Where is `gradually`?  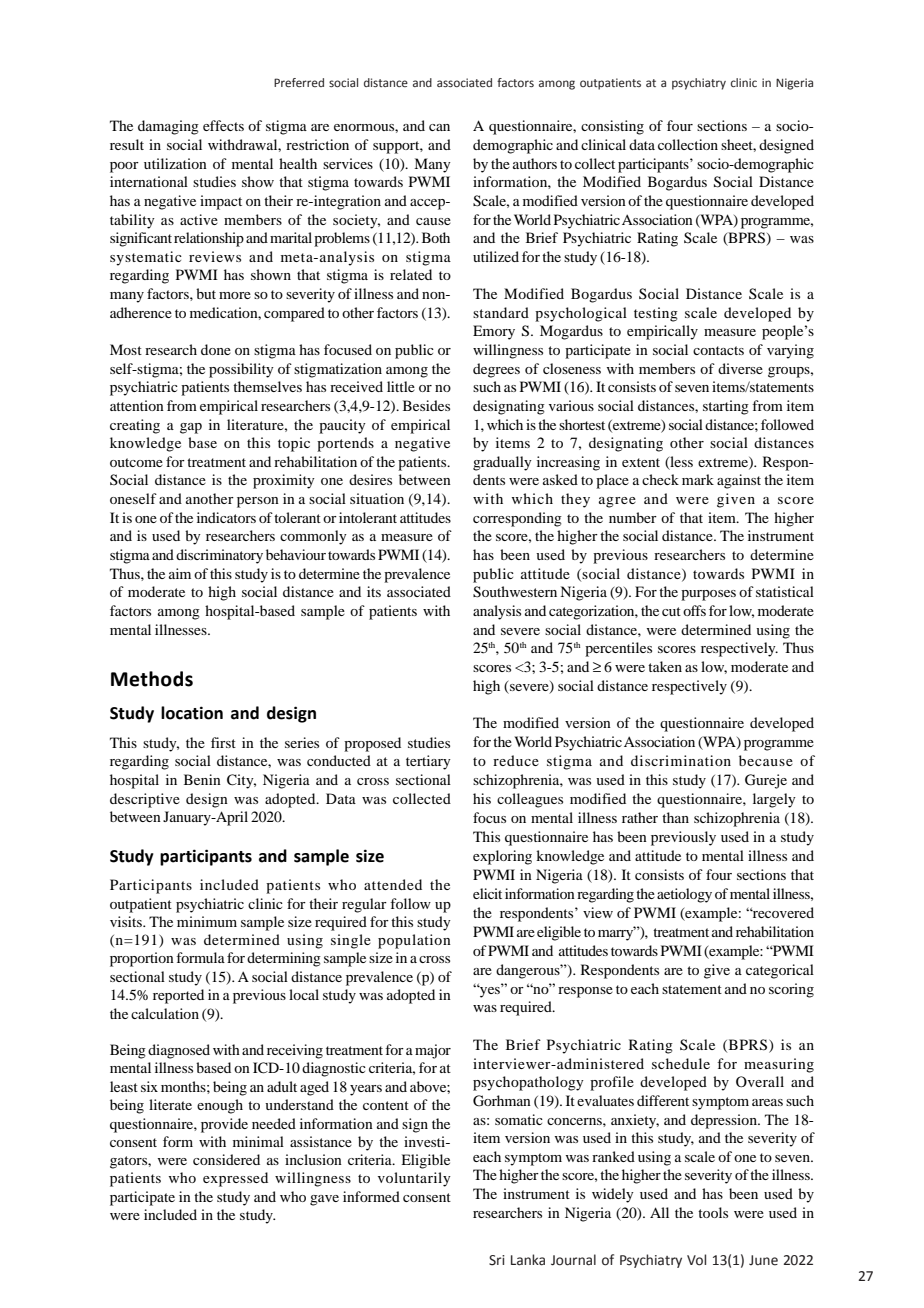 gradually is located at coordinates (502, 463).
